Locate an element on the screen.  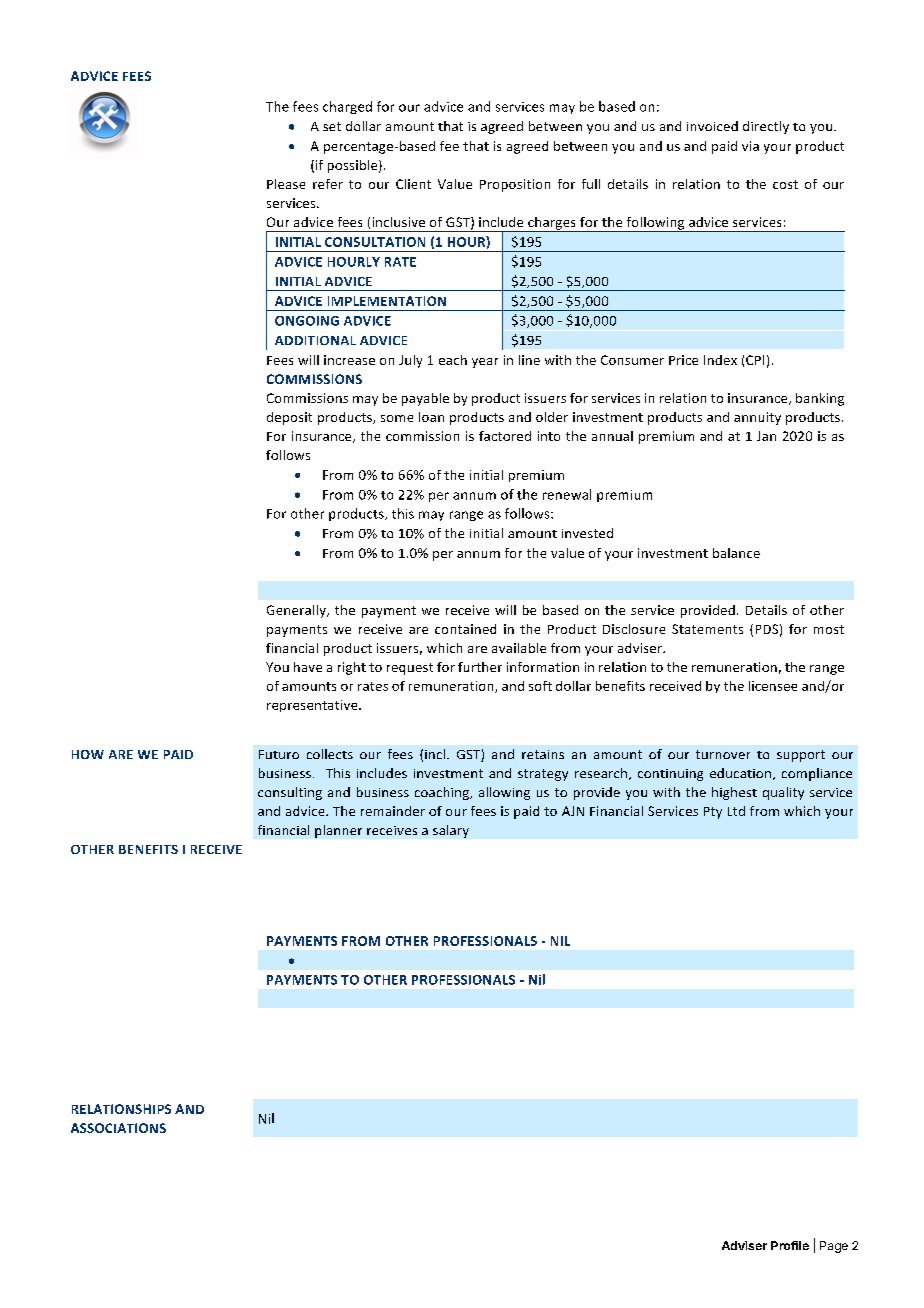
ASSOCIATIONS is located at coordinates (118, 1128).
